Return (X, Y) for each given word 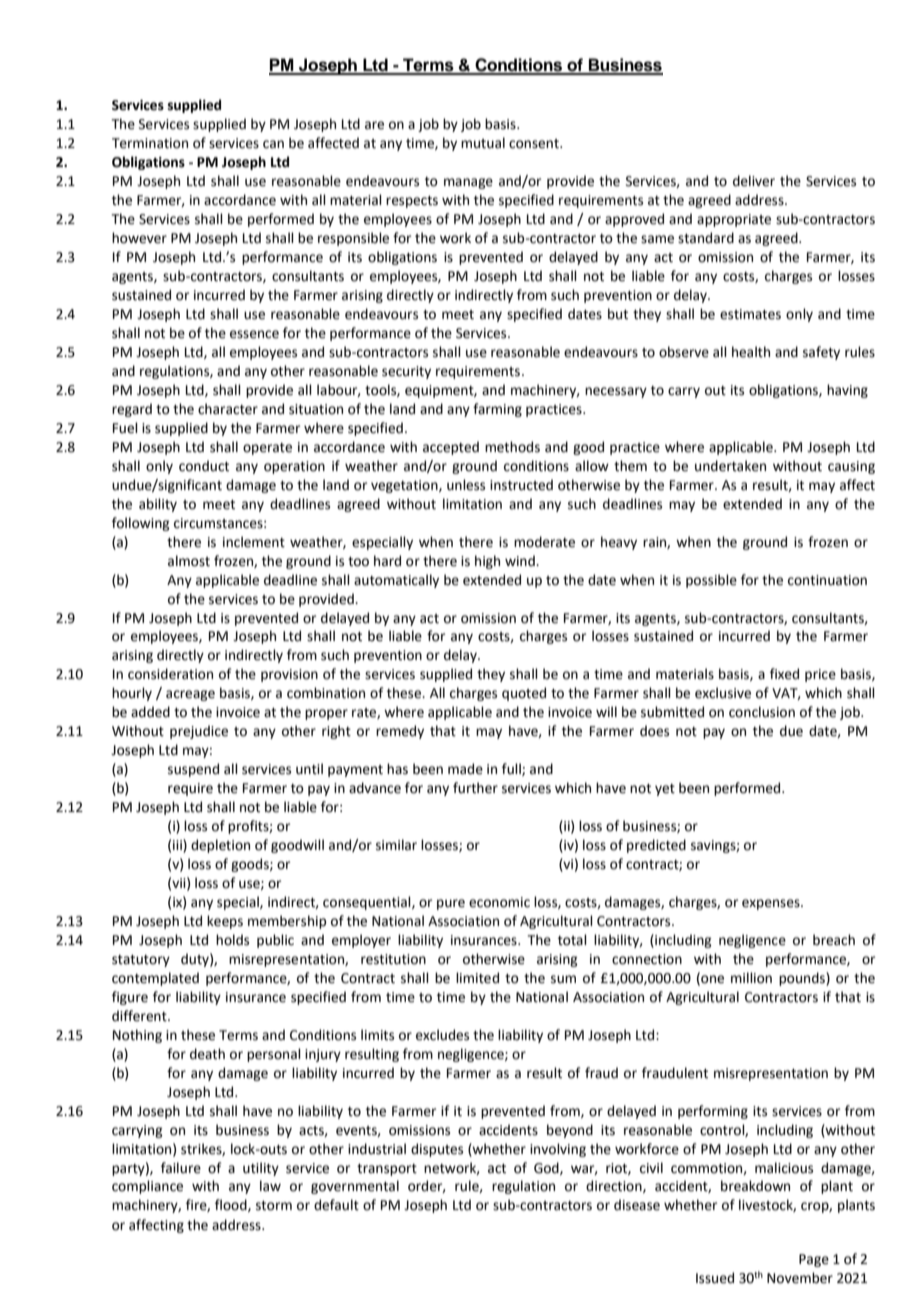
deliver (754, 181)
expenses (772, 904)
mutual (483, 143)
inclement (254, 542)
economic (499, 902)
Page (814, 1260)
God (547, 1168)
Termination (150, 143)
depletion (220, 846)
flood (232, 1205)
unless (466, 485)
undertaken (730, 466)
